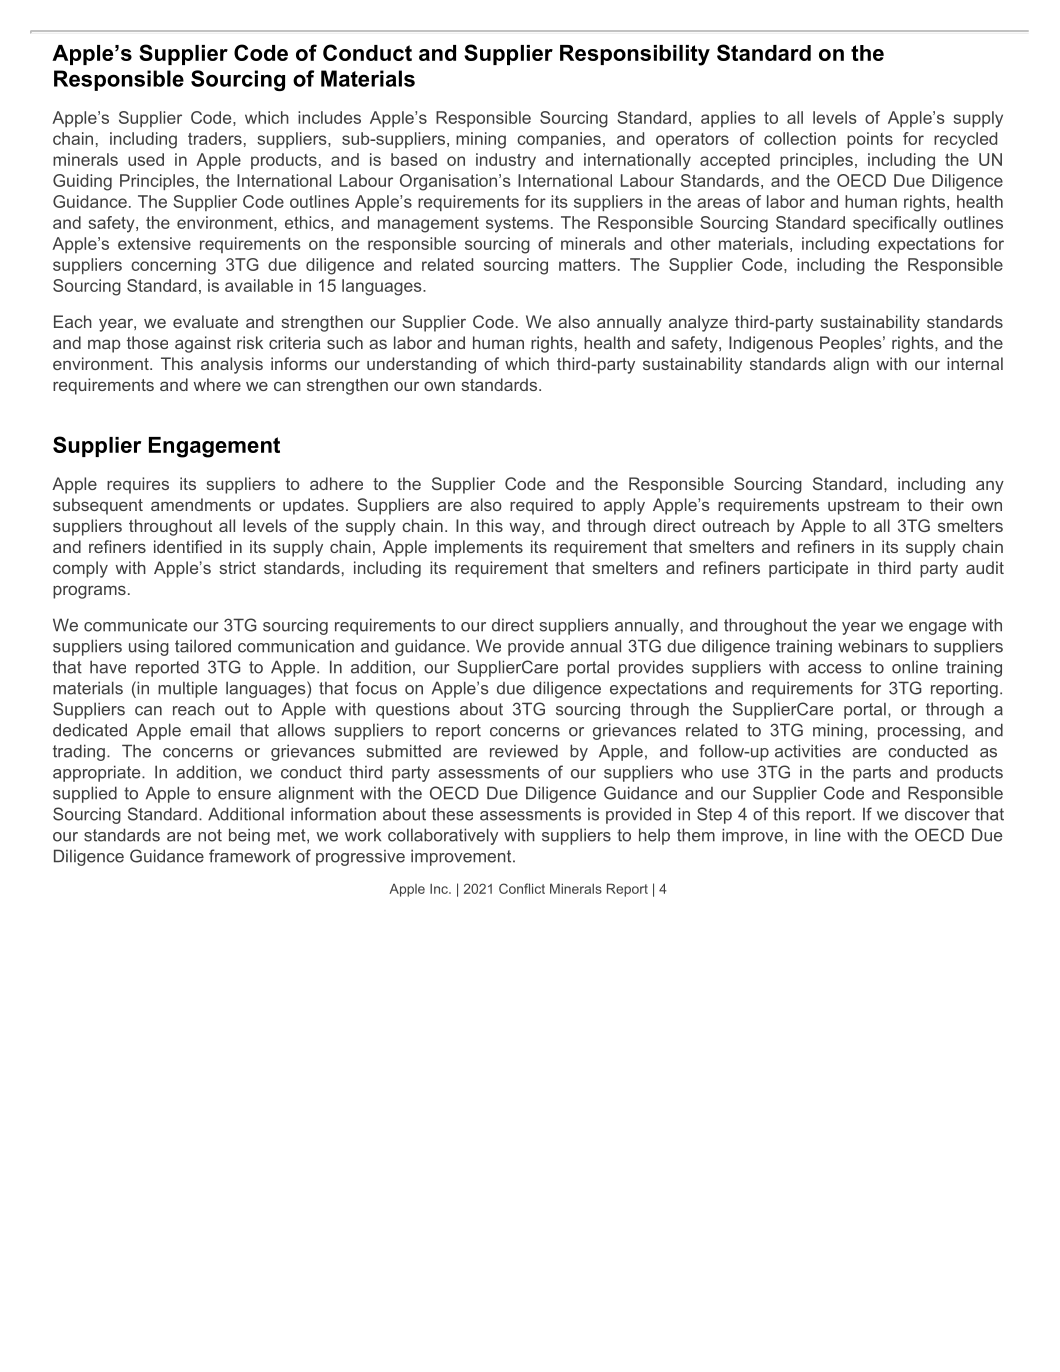  I want to click on traders, so click(215, 138).
